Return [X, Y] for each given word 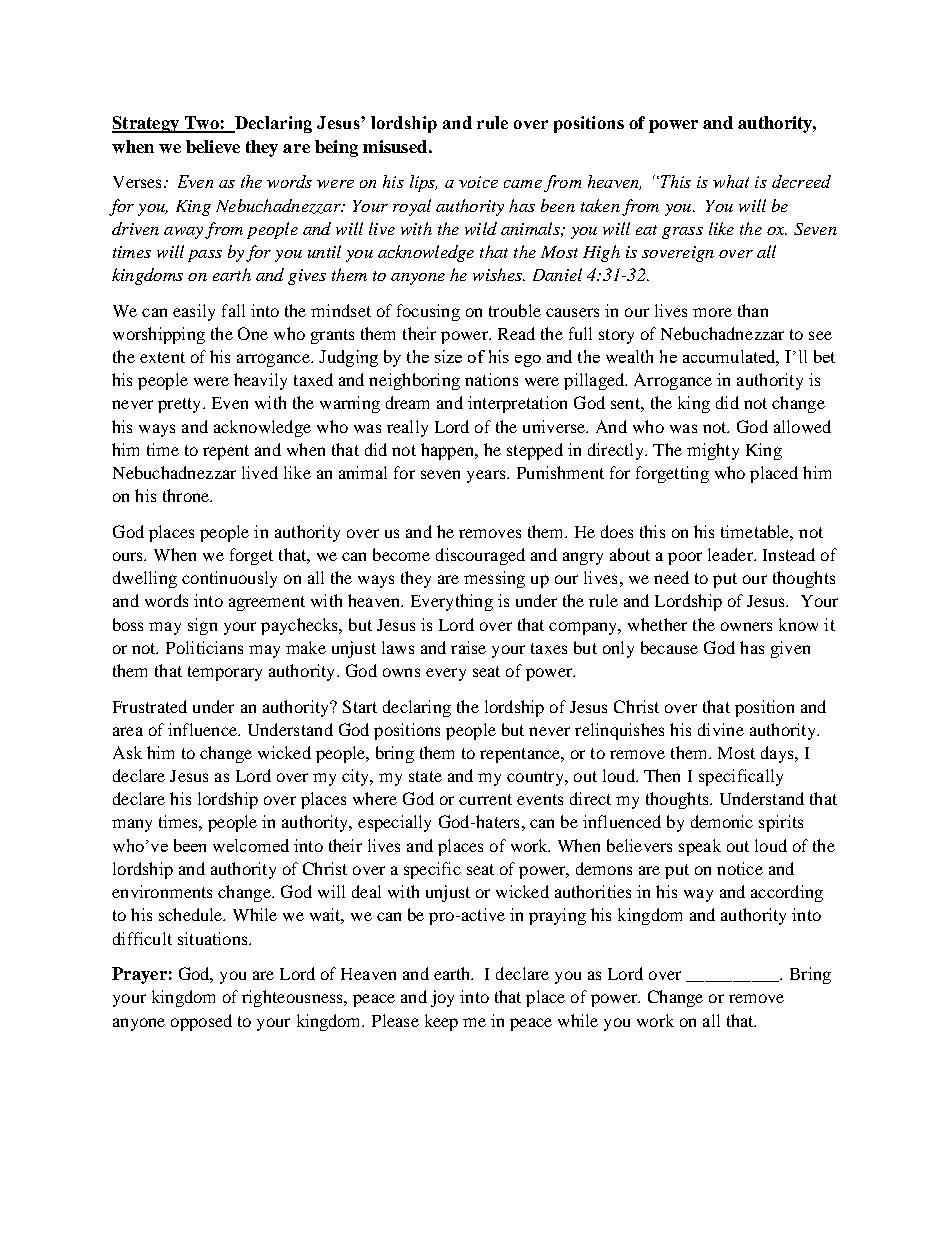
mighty [713, 451]
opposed [201, 1022]
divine [721, 729]
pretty [181, 405]
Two [201, 124]
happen [449, 451]
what [731, 181]
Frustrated [150, 706]
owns [401, 672]
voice [478, 182]
